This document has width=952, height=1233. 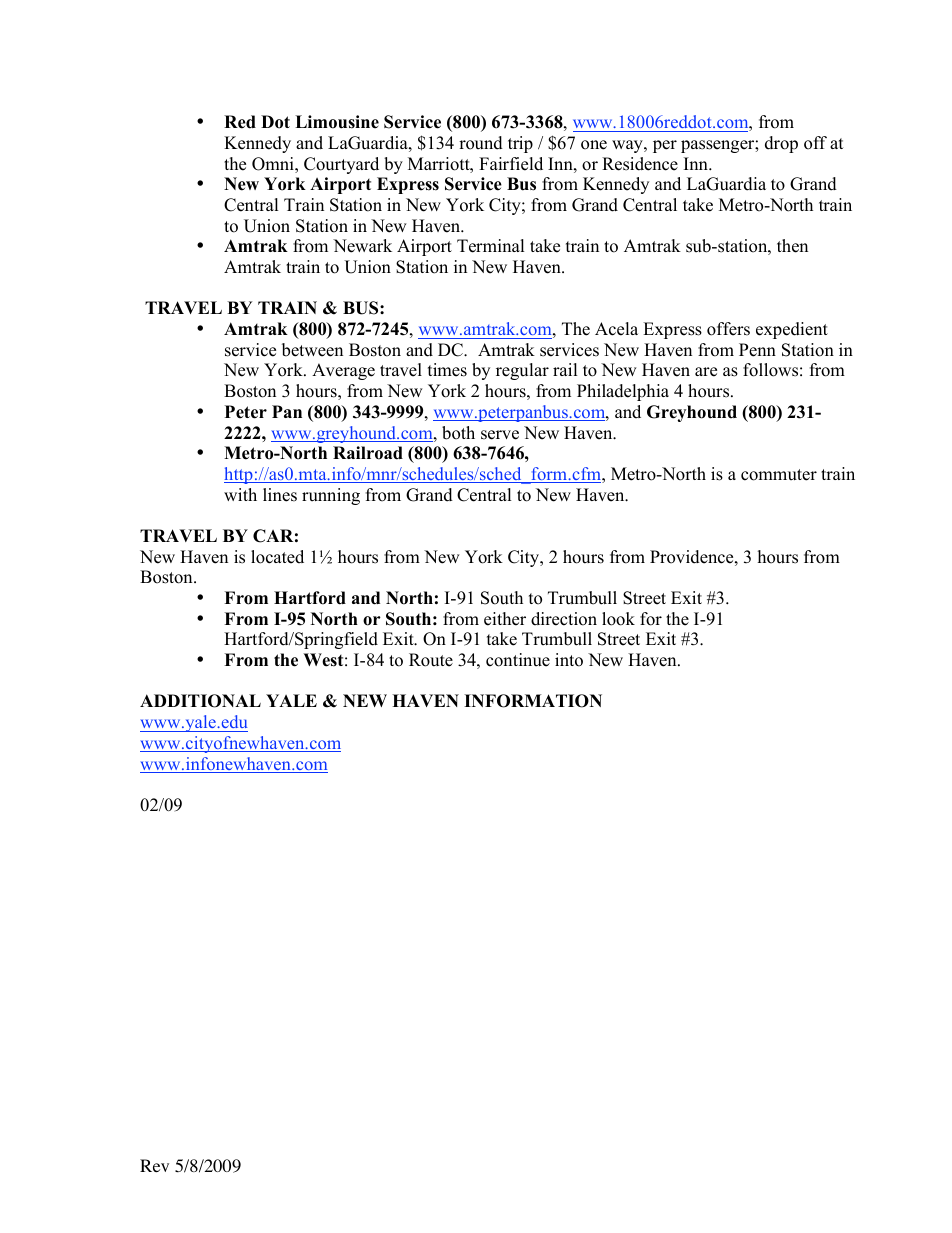 What do you see at coordinates (665, 146) in the document?
I see `per` at bounding box center [665, 146].
